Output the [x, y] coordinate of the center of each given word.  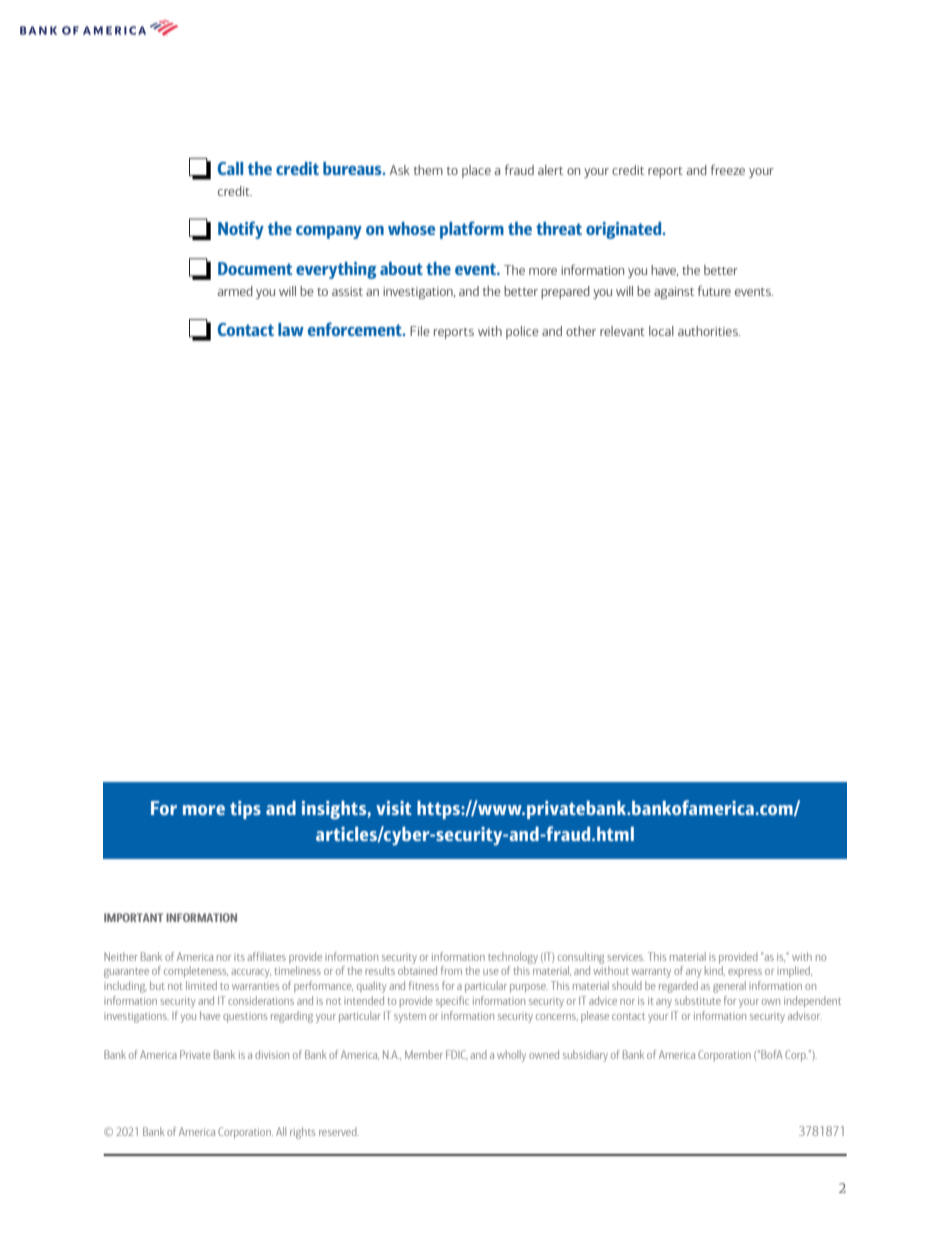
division [272, 1054]
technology [513, 958]
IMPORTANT [133, 917]
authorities [709, 331]
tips [245, 810]
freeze [728, 169]
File [420, 331]
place [476, 171]
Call [230, 168]
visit [394, 808]
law [291, 329]
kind [715, 971]
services [626, 957]
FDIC [457, 1054]
